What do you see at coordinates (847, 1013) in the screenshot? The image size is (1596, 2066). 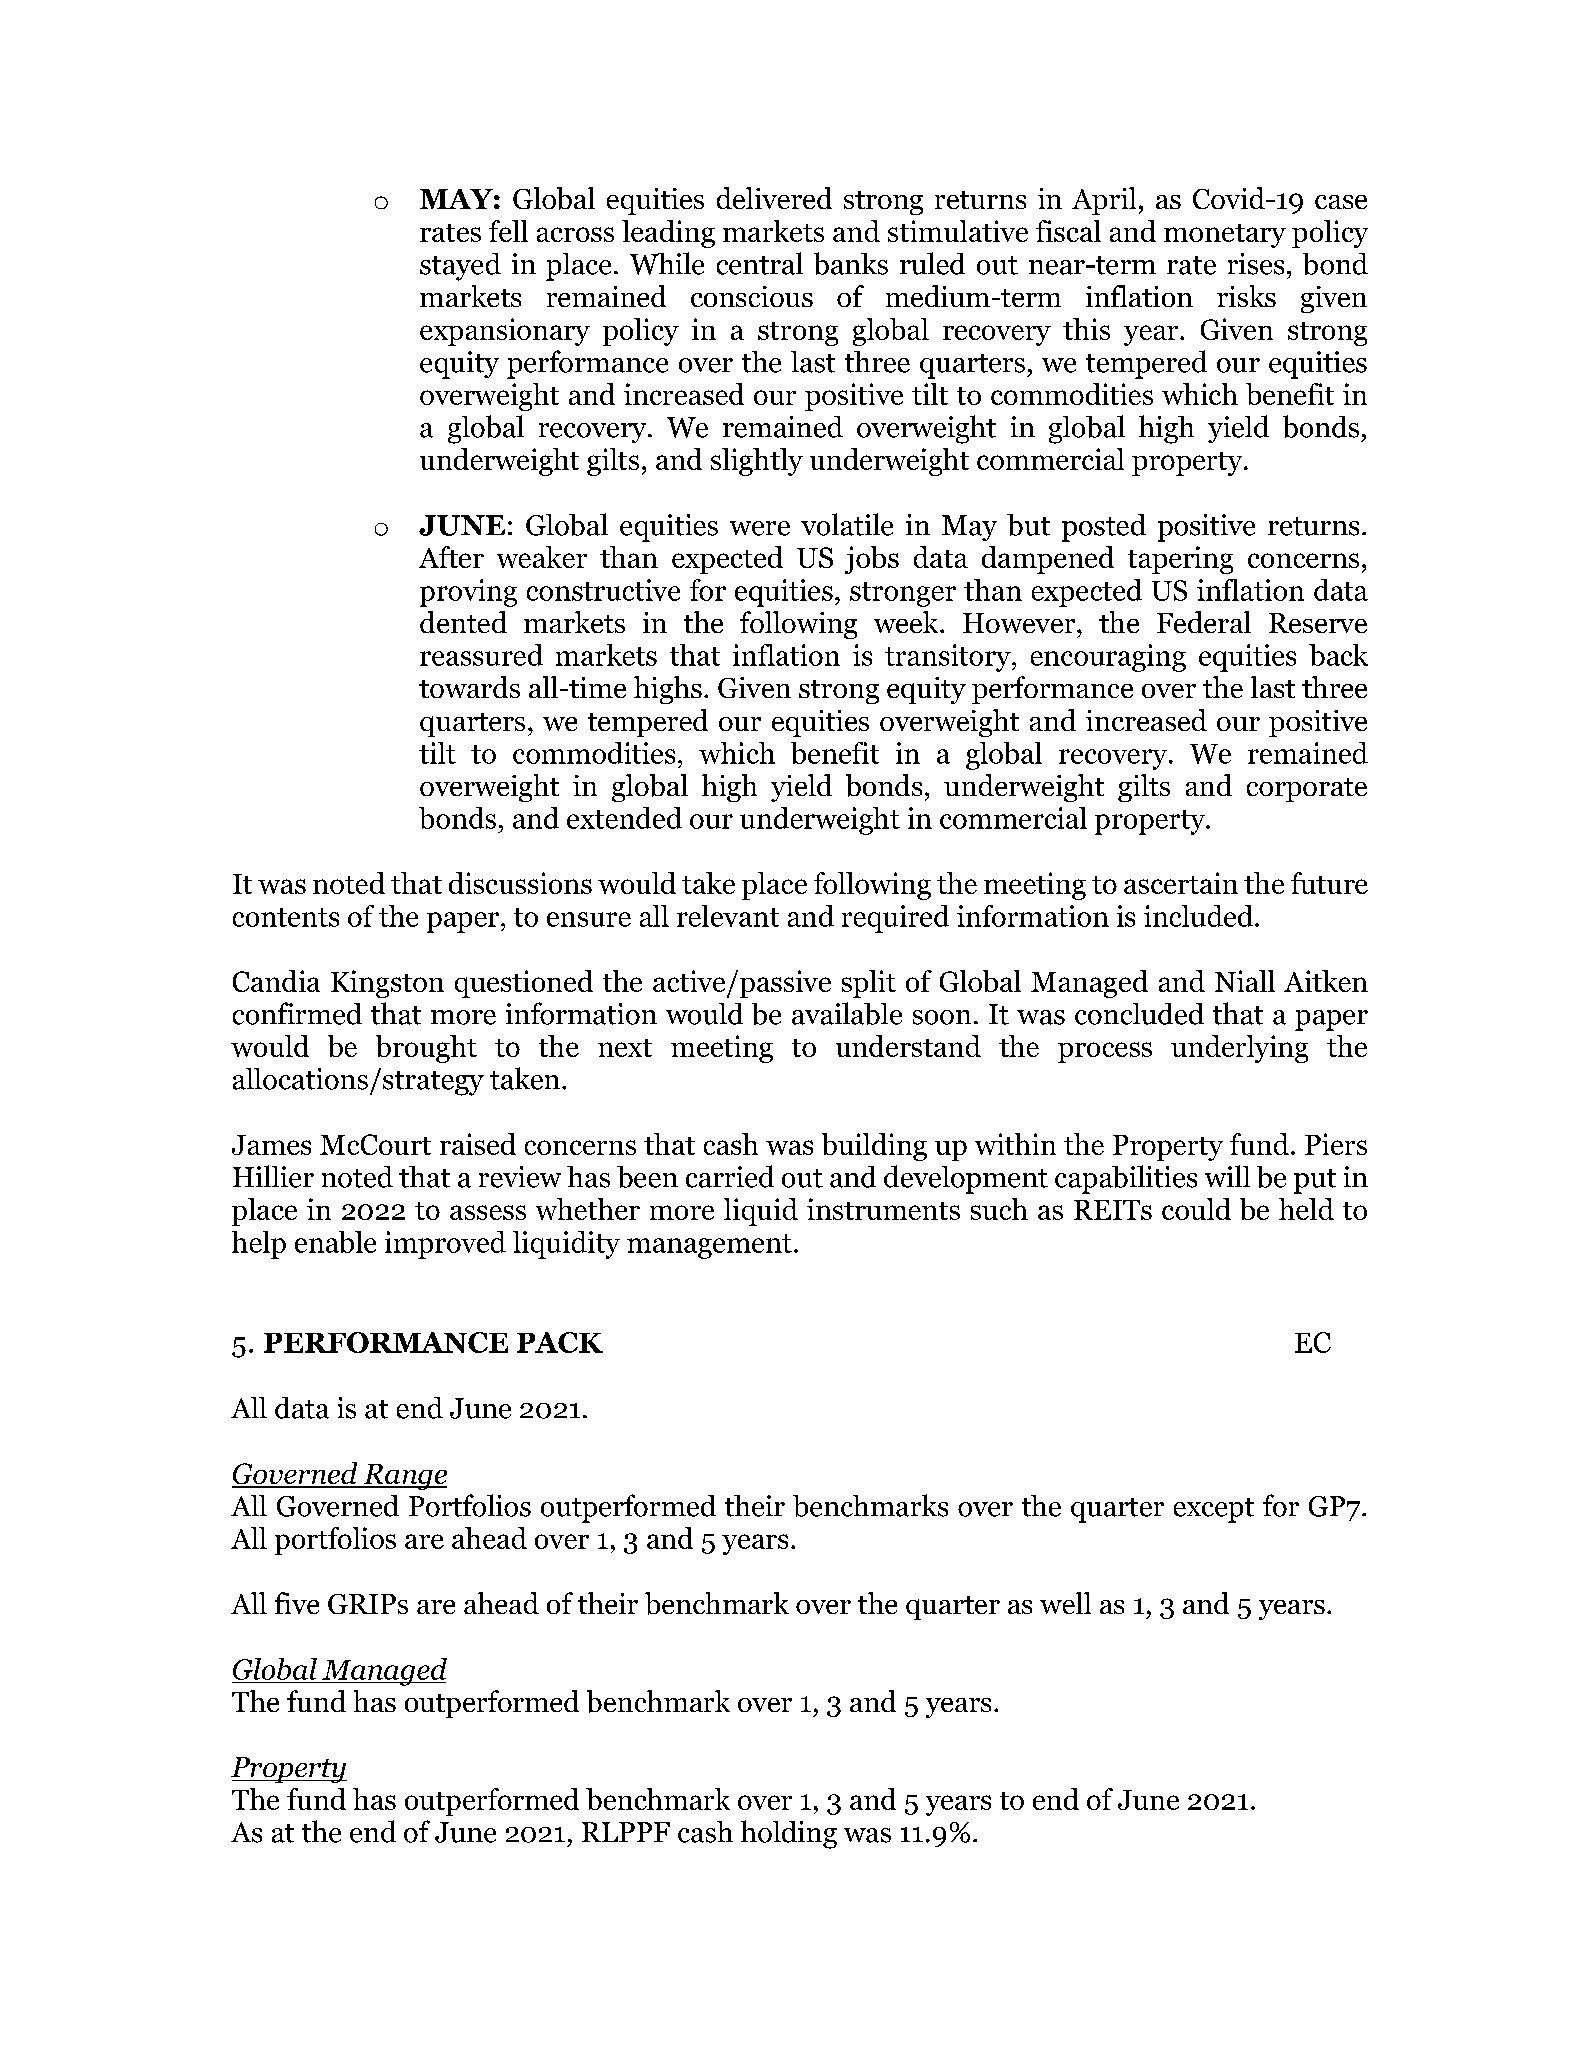 I see `available` at bounding box center [847, 1013].
